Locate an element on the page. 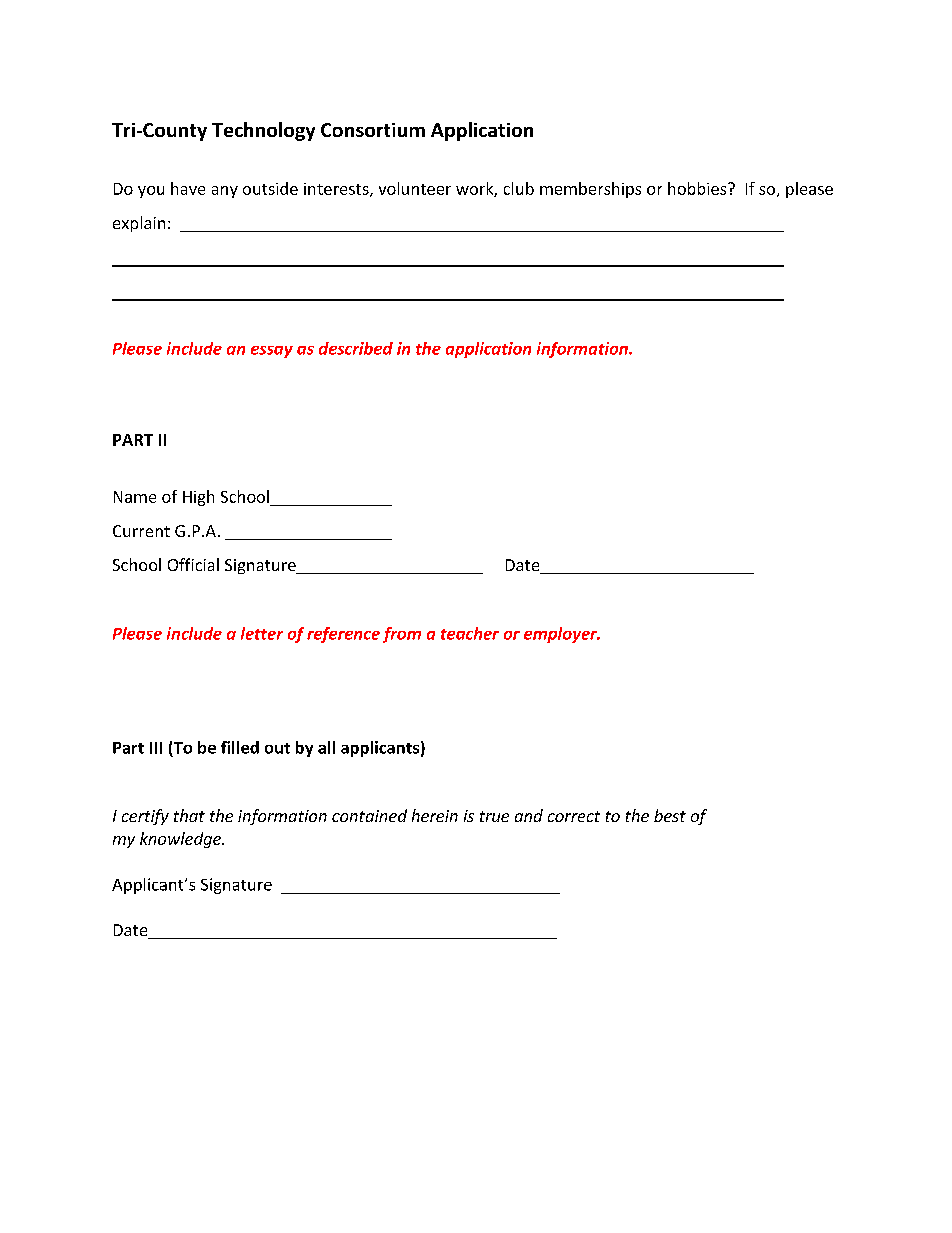  have is located at coordinates (188, 188).
